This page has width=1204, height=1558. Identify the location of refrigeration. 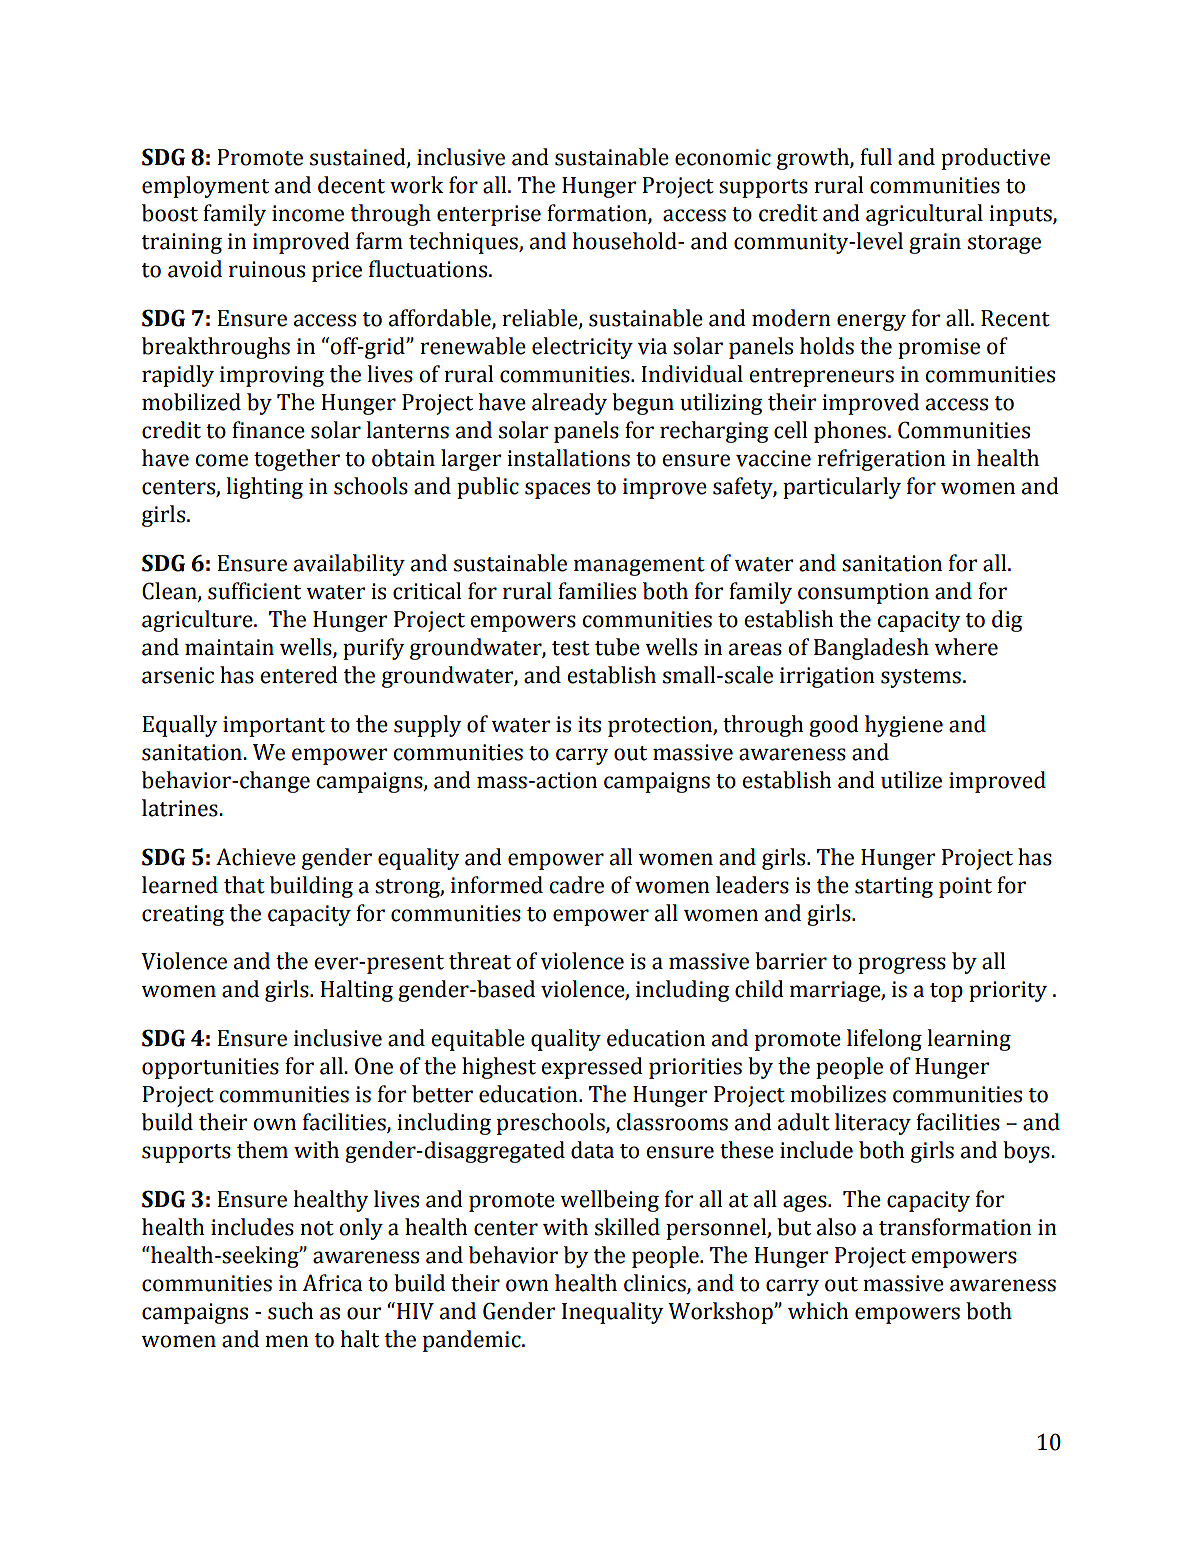
(881, 460).
